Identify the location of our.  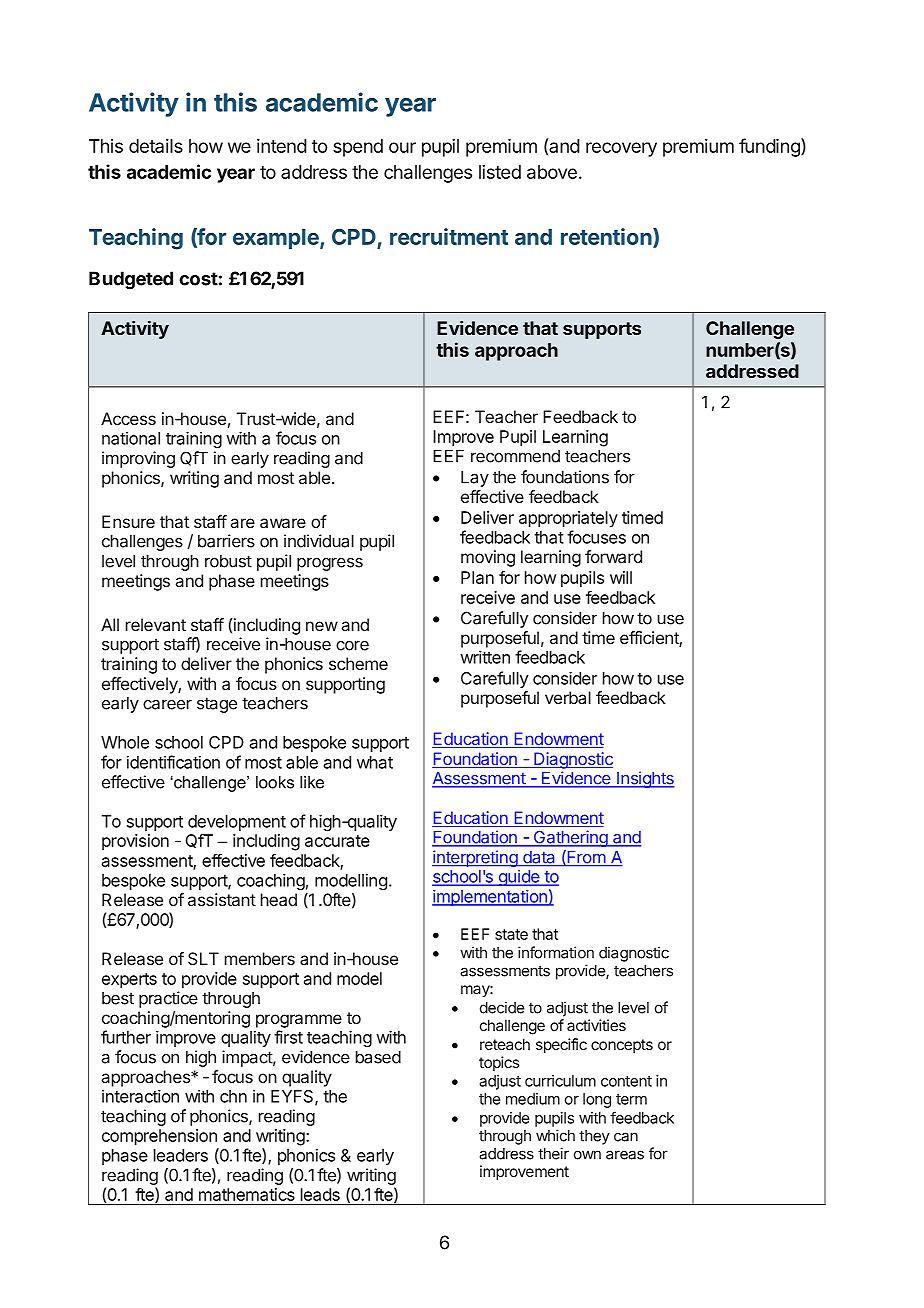
(402, 147).
